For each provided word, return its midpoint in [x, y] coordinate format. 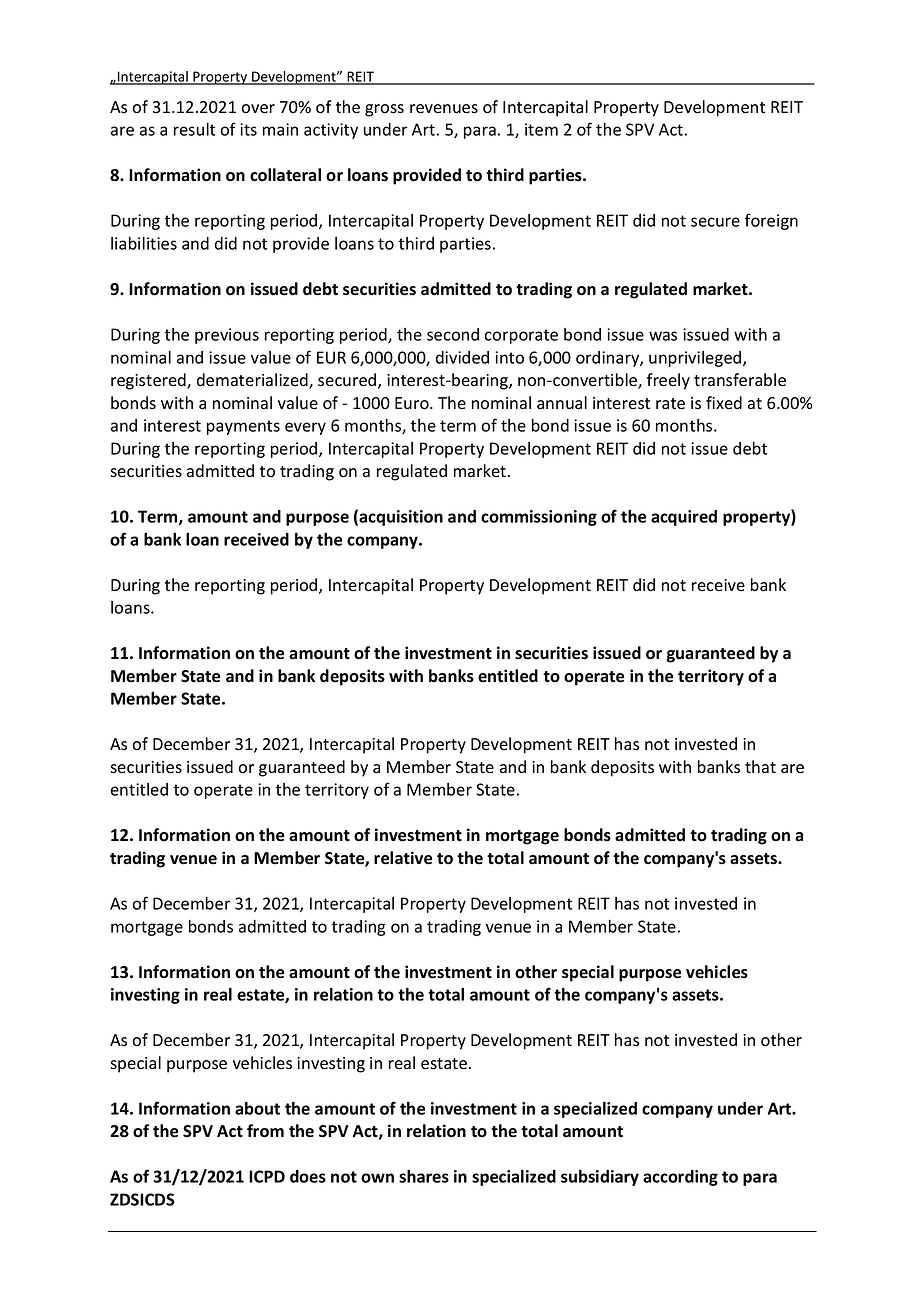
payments [243, 427]
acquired [684, 518]
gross [384, 110]
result [194, 129]
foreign [771, 221]
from [265, 1131]
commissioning [539, 518]
